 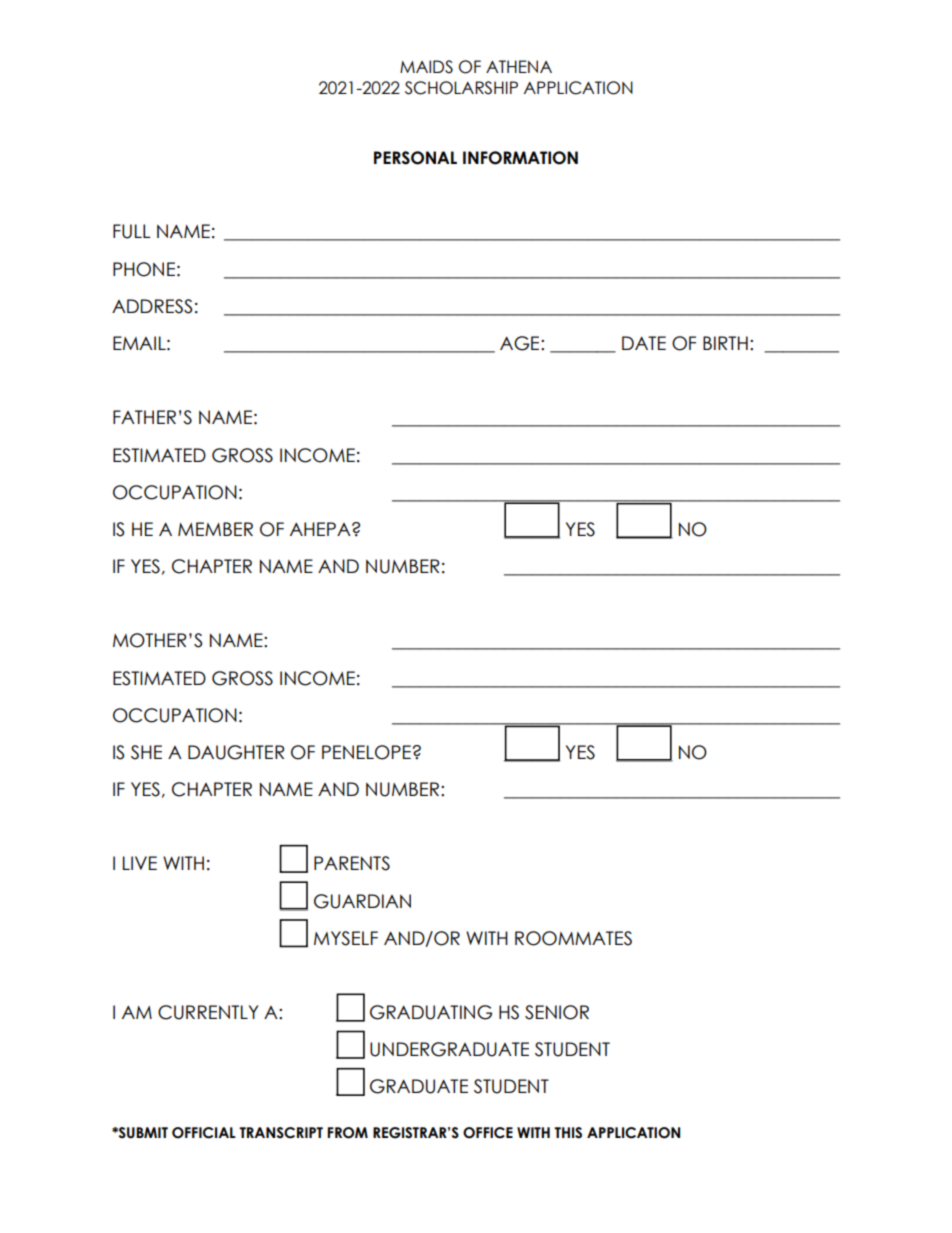 I want to click on DAUGHTER, so click(x=236, y=752).
